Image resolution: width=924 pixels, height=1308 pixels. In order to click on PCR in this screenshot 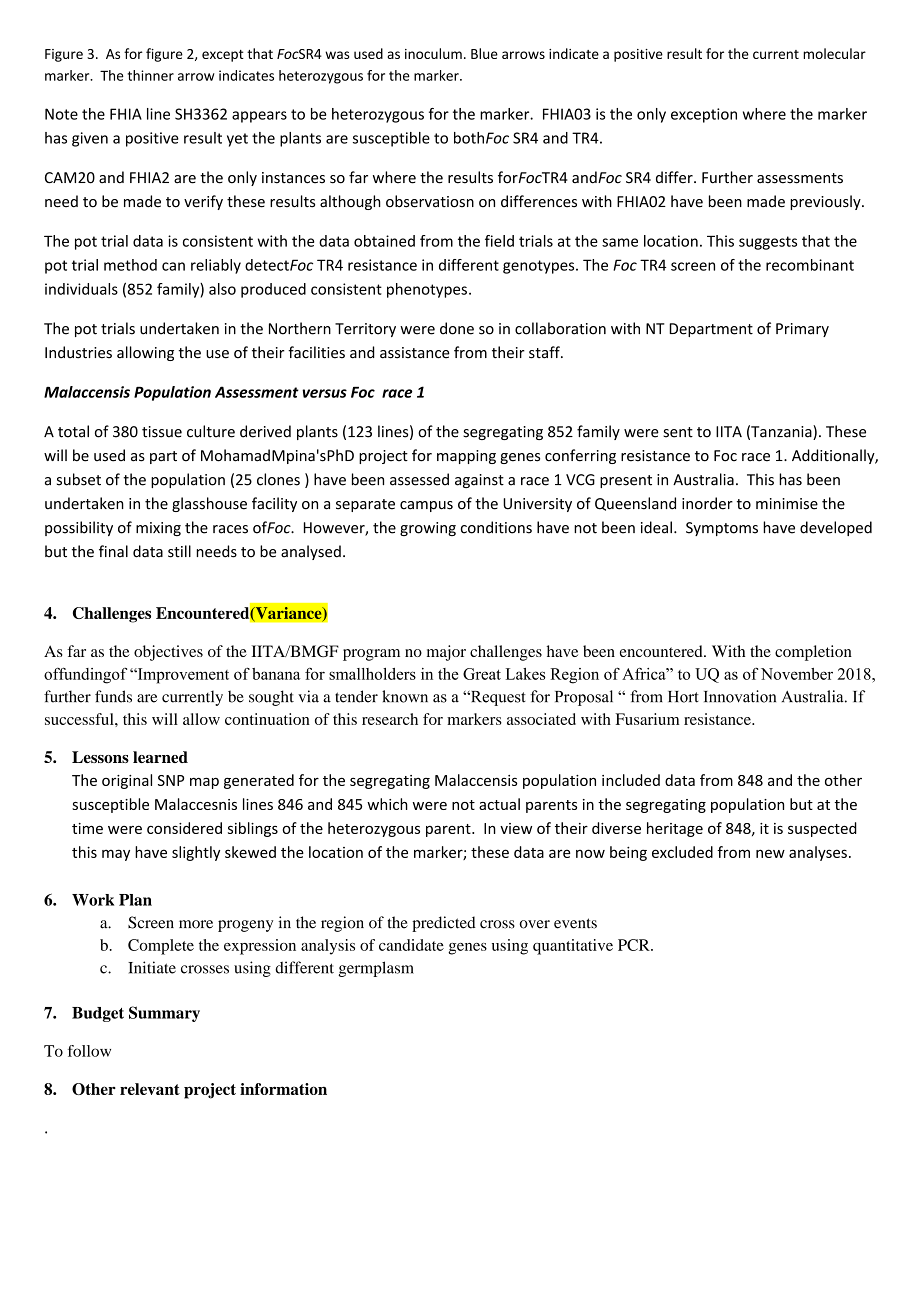, I will do `click(635, 945)`.
